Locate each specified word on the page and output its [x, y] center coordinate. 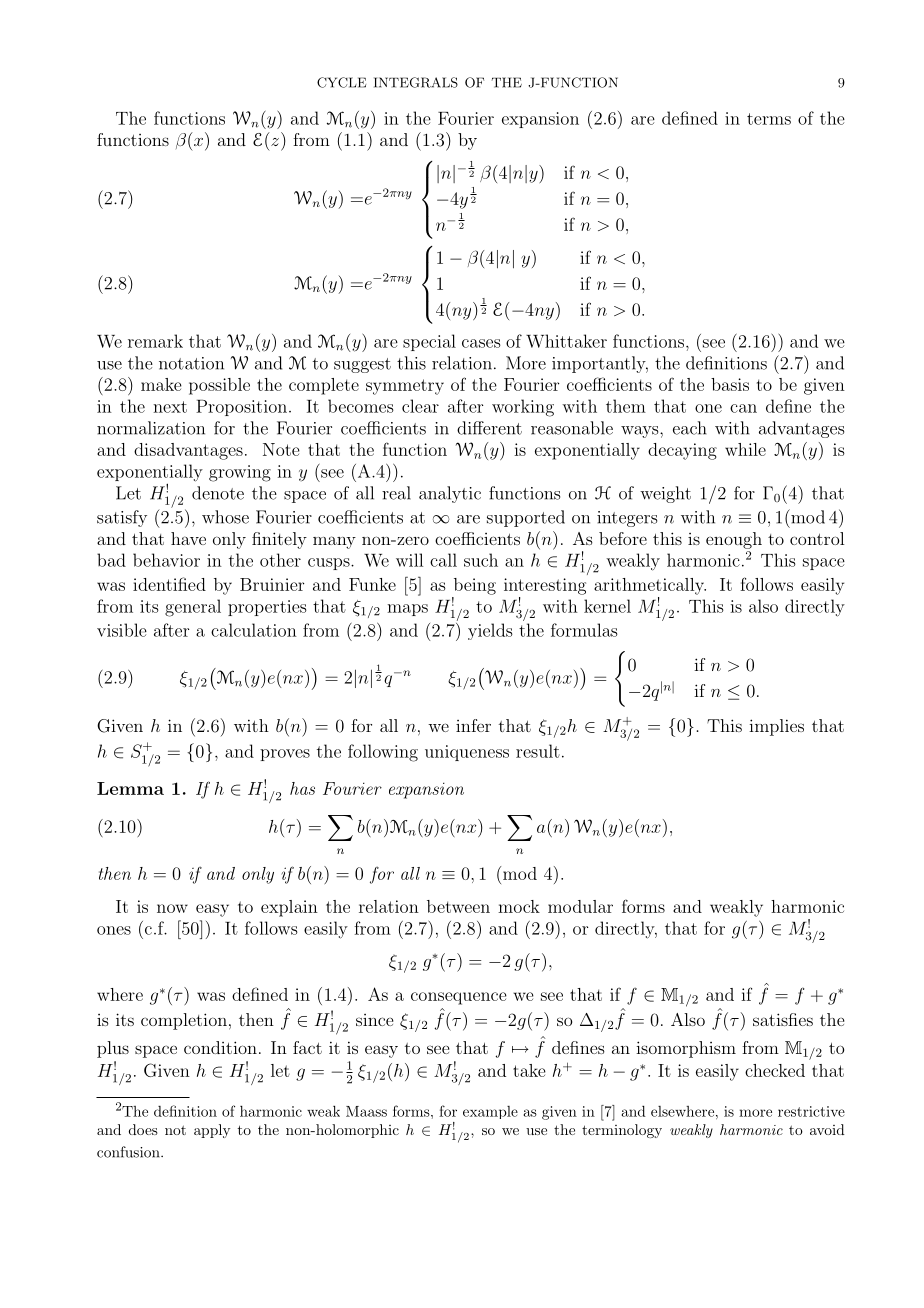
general [193, 608]
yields [490, 631]
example [490, 1112]
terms [769, 119]
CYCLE [341, 82]
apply [212, 1131]
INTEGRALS [416, 82]
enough [734, 540]
